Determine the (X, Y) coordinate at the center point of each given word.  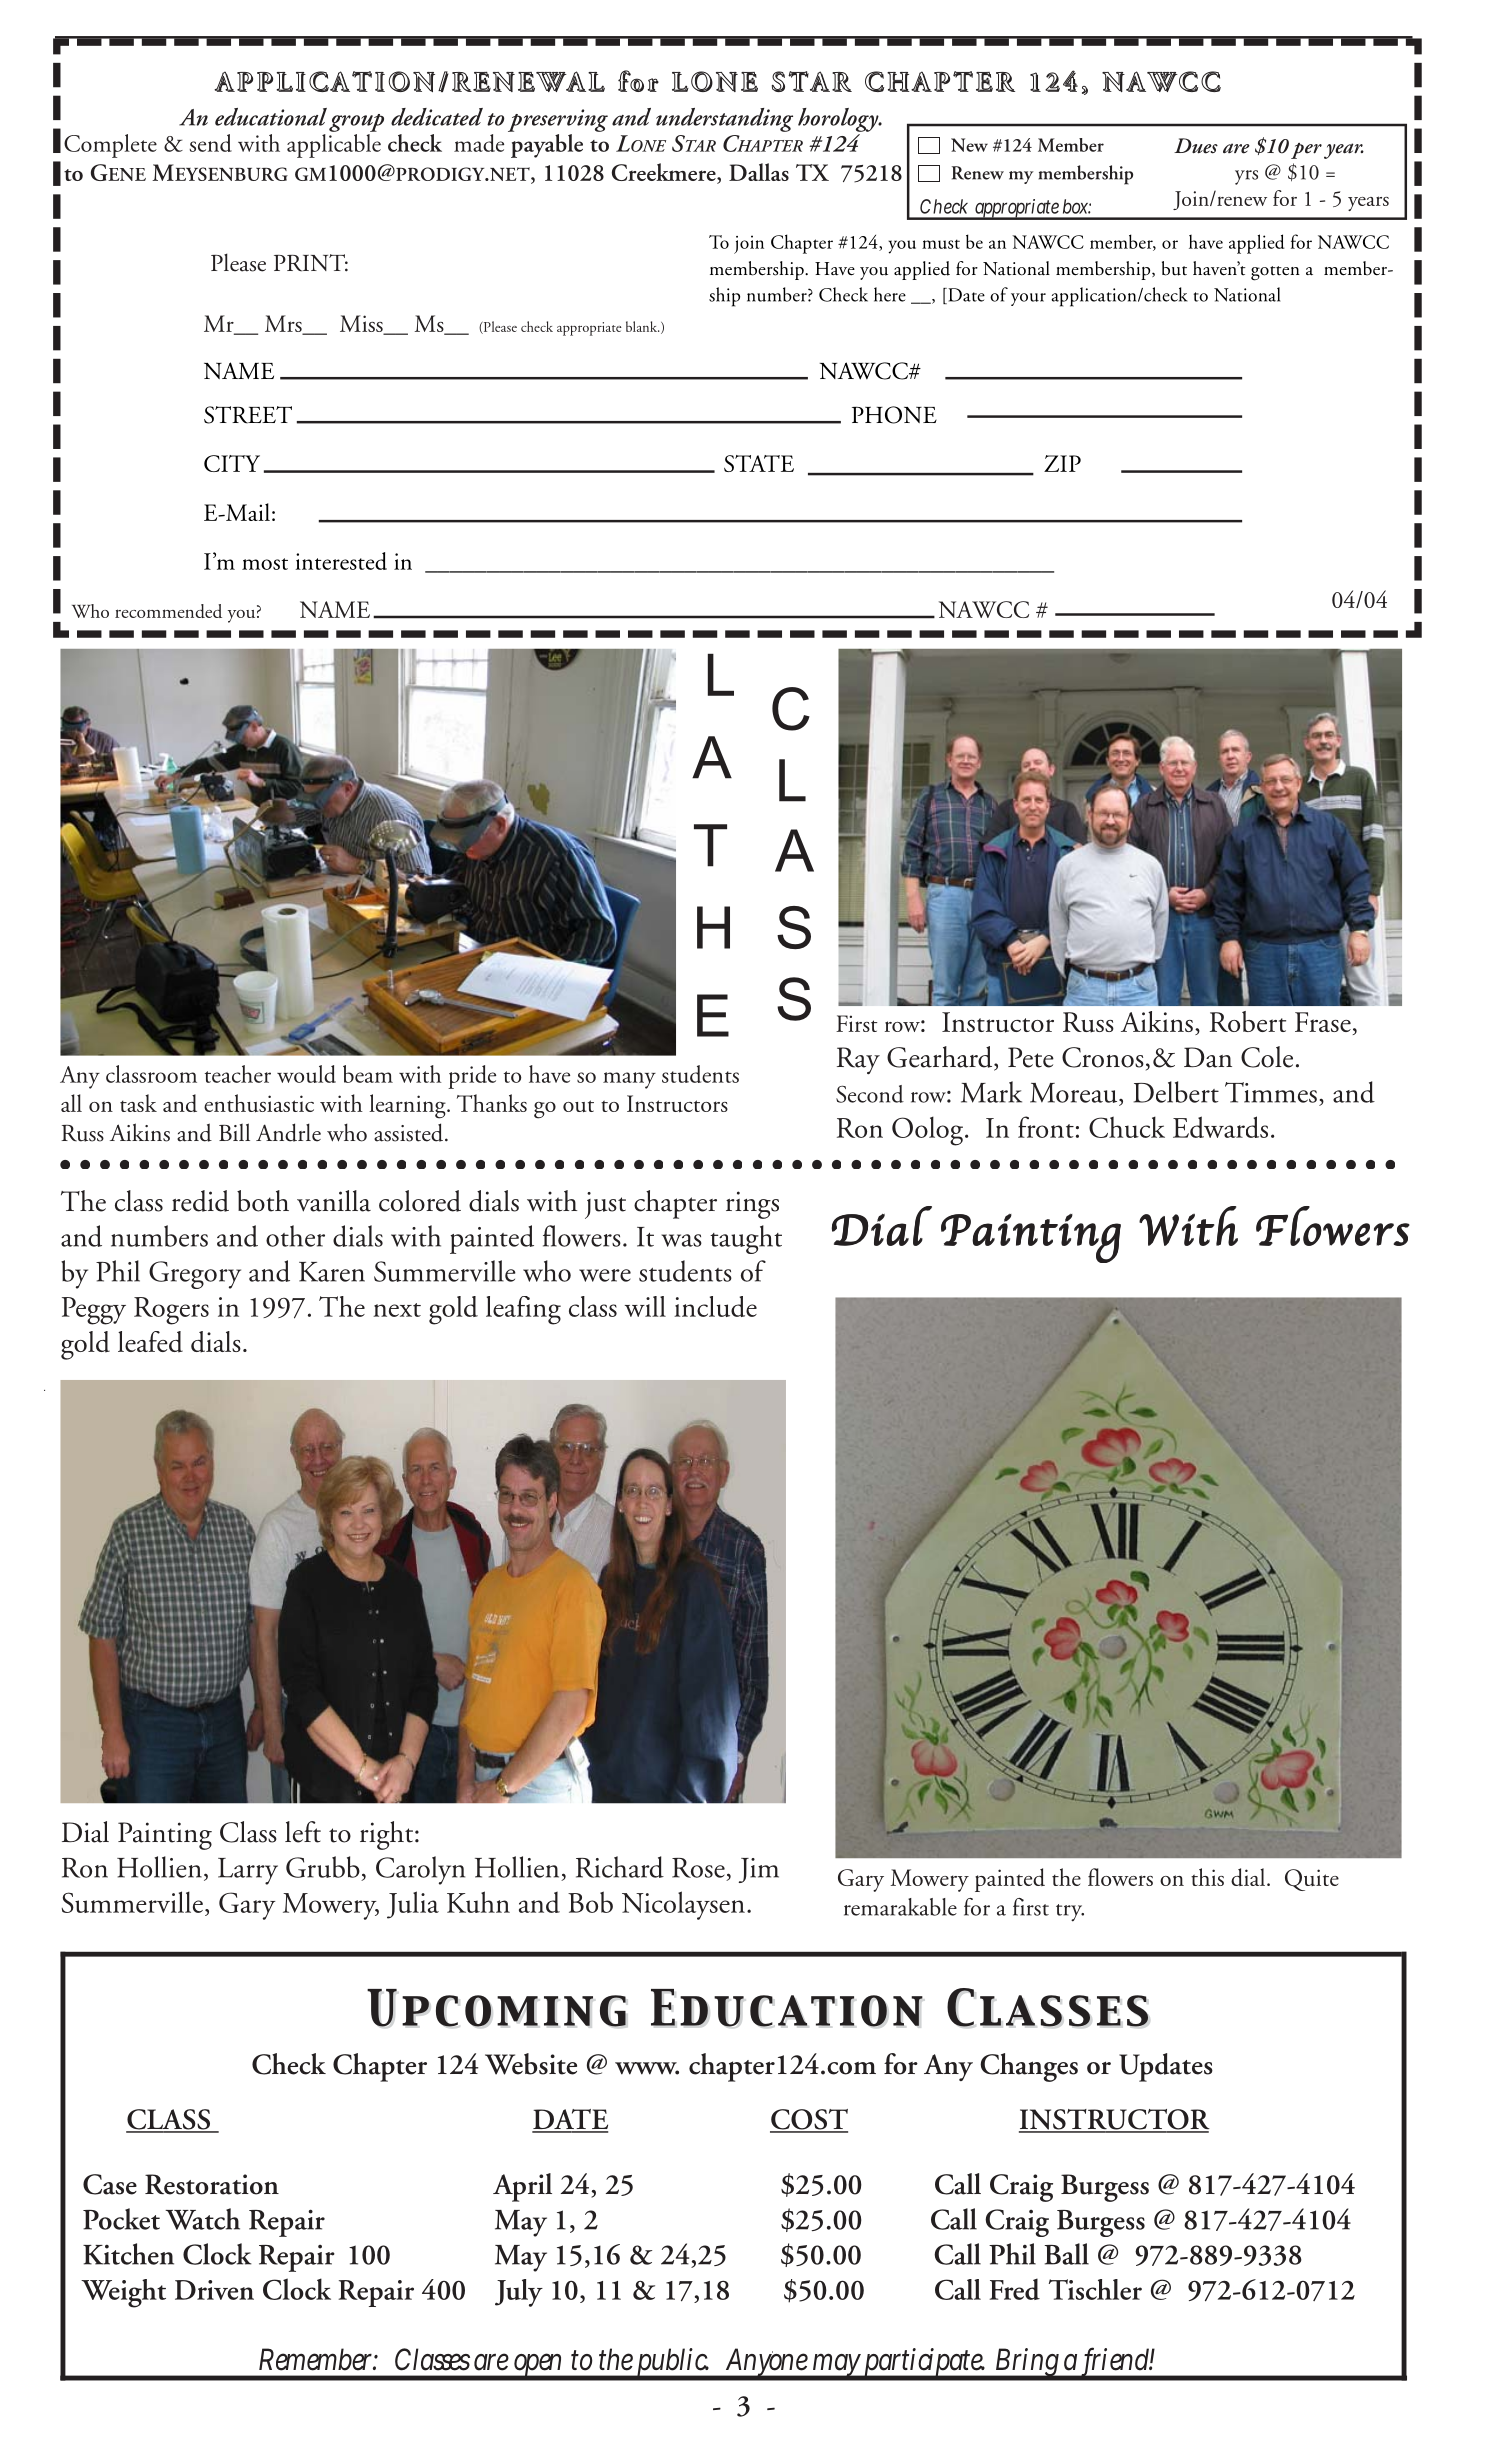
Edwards (1220, 1127)
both (263, 1201)
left (303, 1832)
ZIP (1062, 463)
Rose (698, 1868)
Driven (214, 2290)
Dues (1196, 146)
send (210, 143)
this (1207, 1877)
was (682, 1240)
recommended (168, 611)
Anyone (768, 2364)
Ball (1067, 2254)
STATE (759, 463)
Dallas (759, 172)
